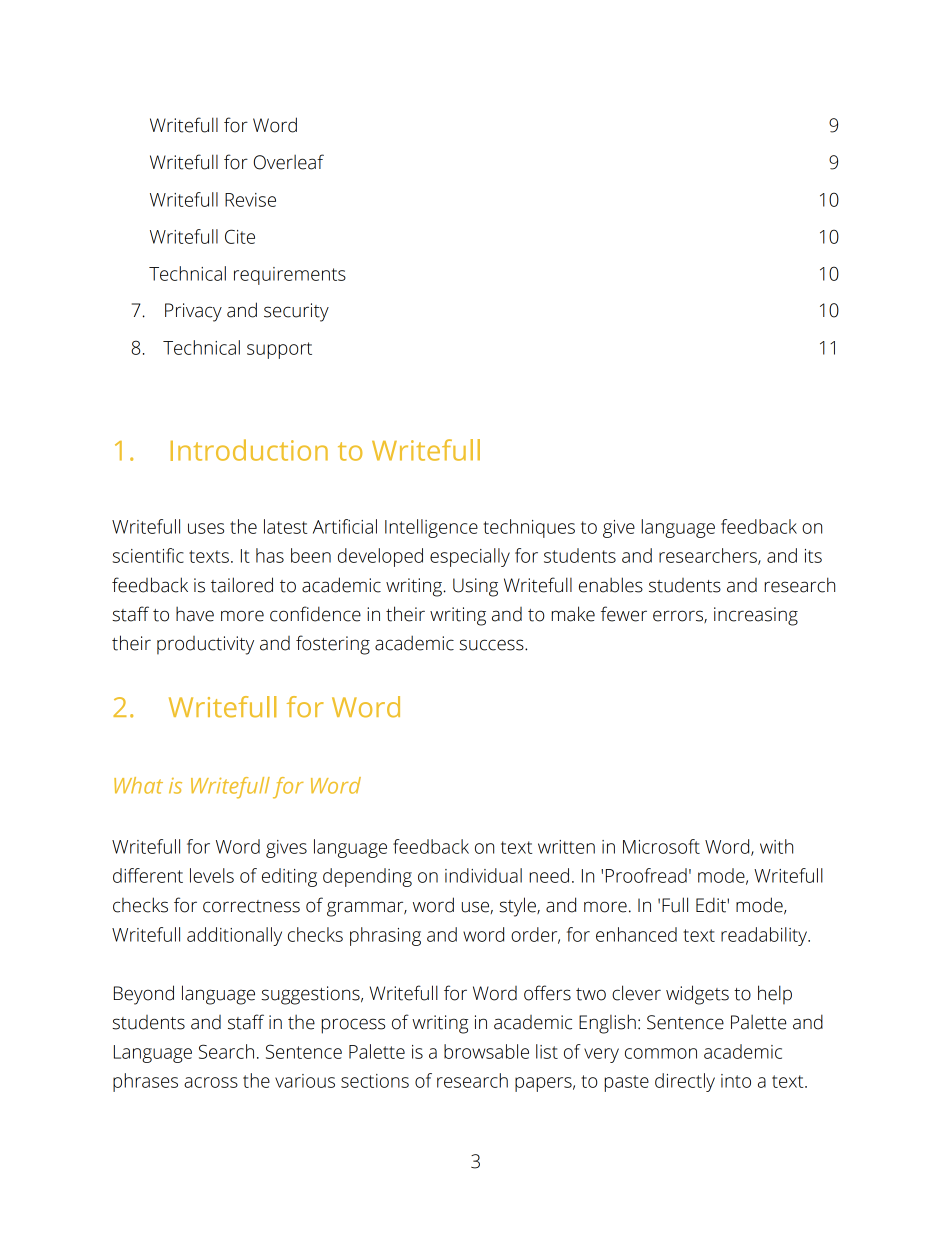 Image resolution: width=952 pixels, height=1233 pixels. What do you see at coordinates (290, 276) in the image?
I see `requirements` at bounding box center [290, 276].
